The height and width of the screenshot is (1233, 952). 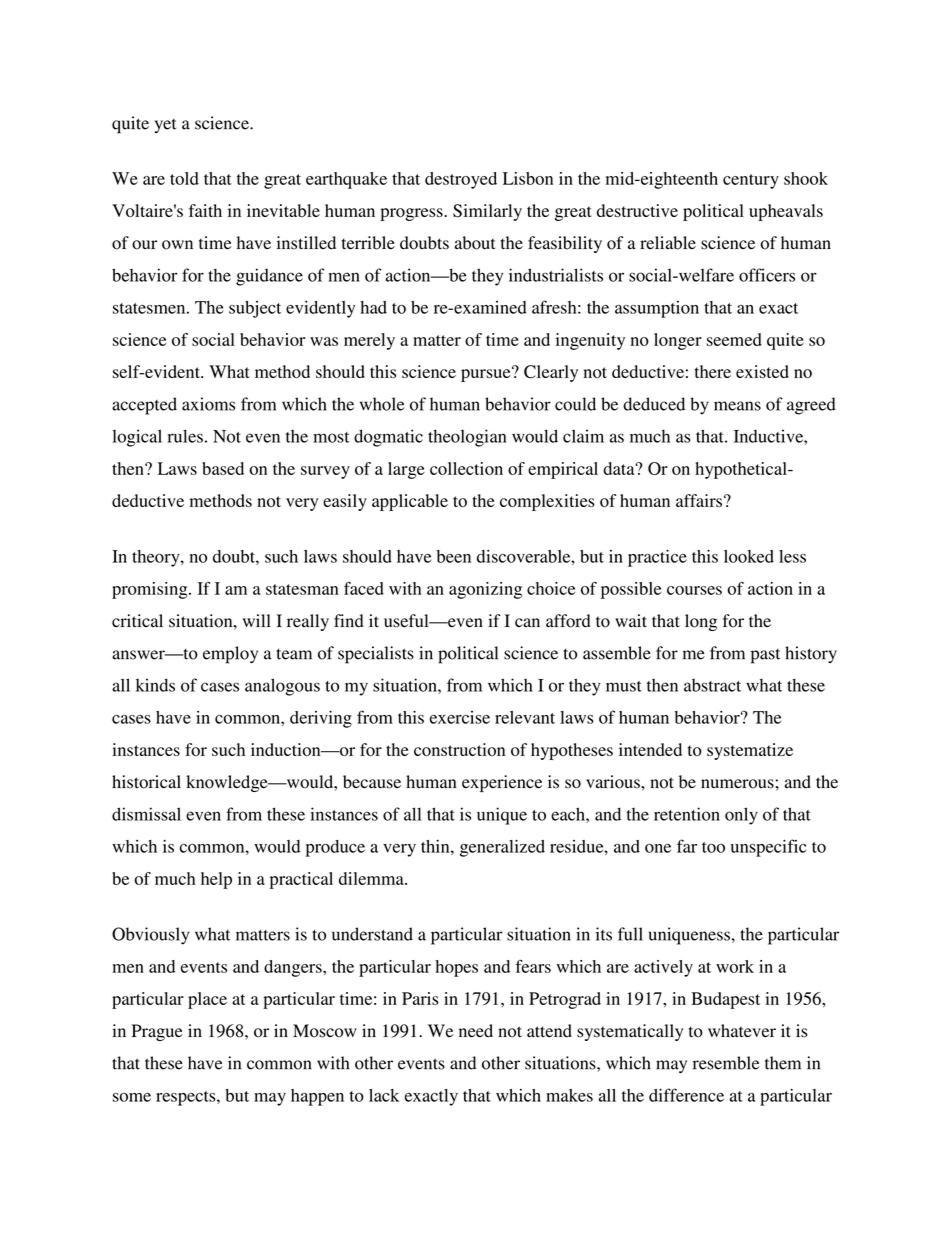 I want to click on based, so click(x=223, y=468).
